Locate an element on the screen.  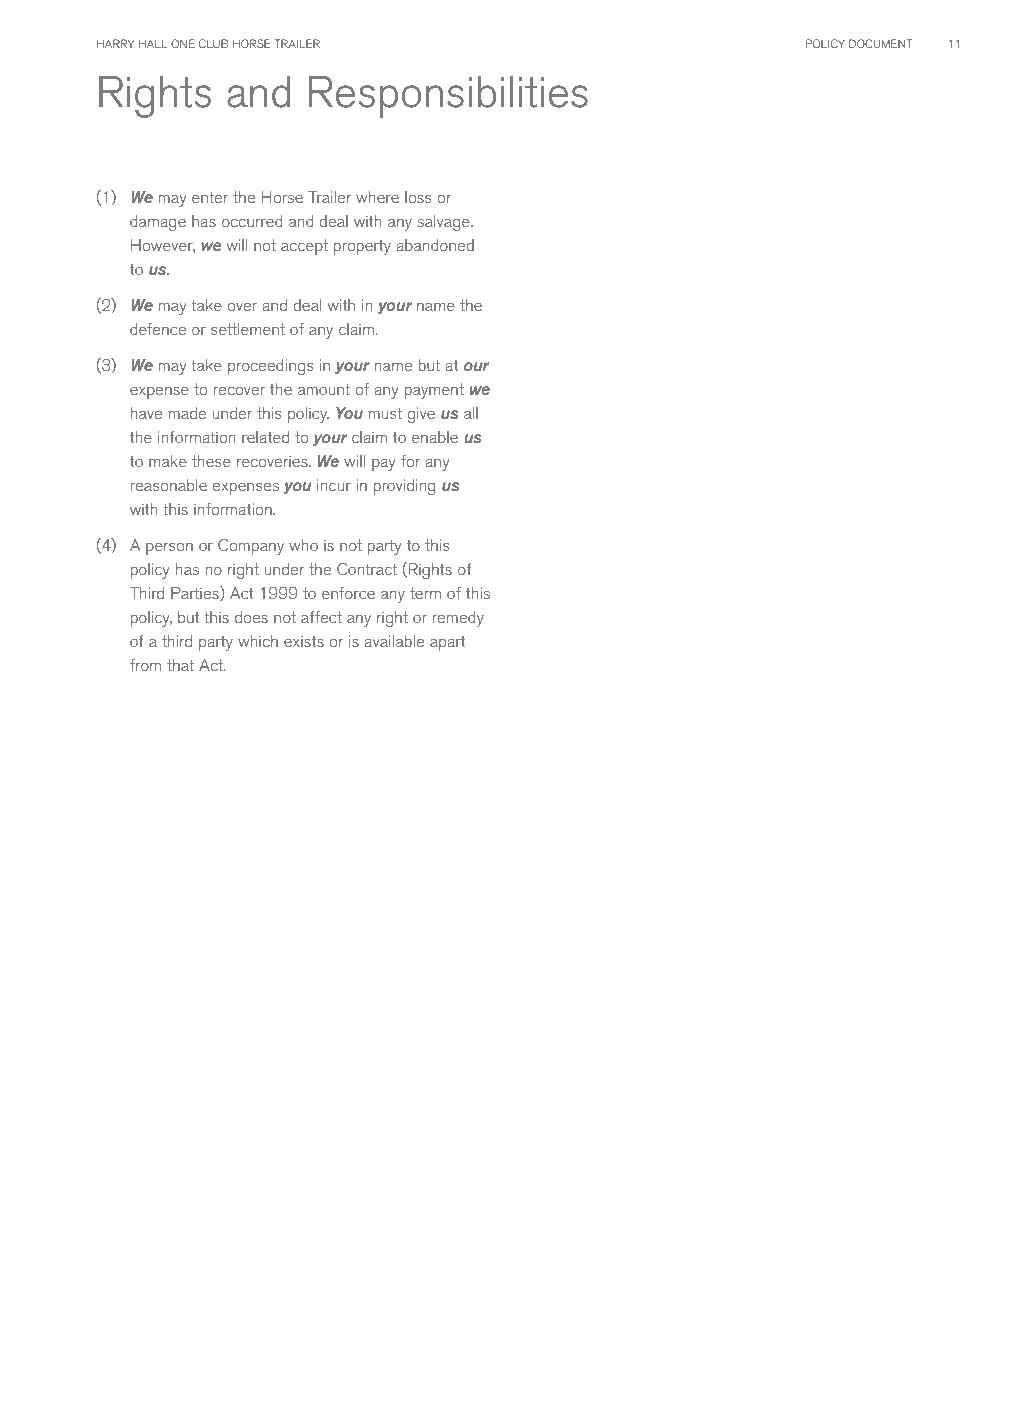
payment is located at coordinates (434, 391).
